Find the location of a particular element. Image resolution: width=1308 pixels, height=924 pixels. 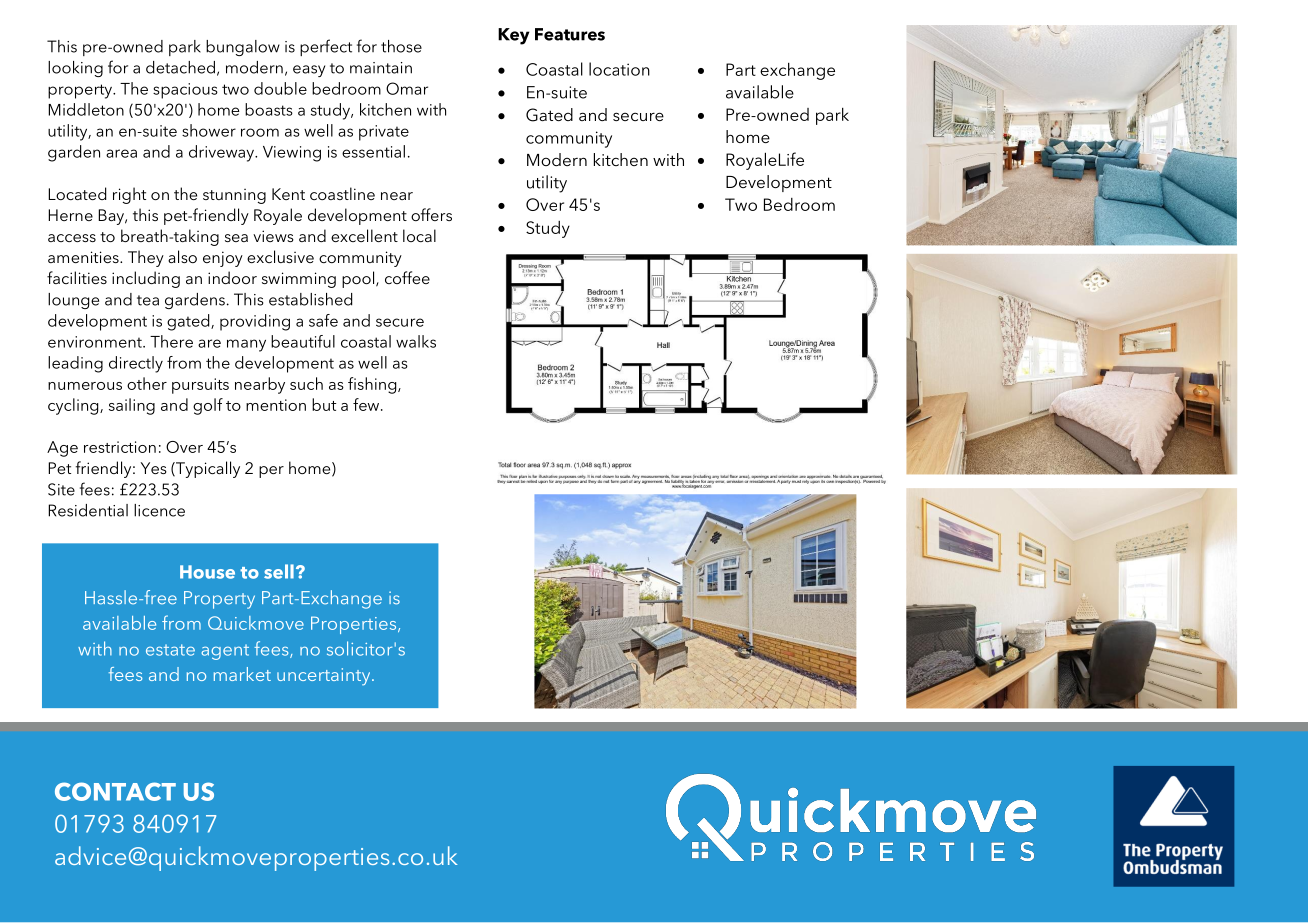

sailing is located at coordinates (132, 406).
